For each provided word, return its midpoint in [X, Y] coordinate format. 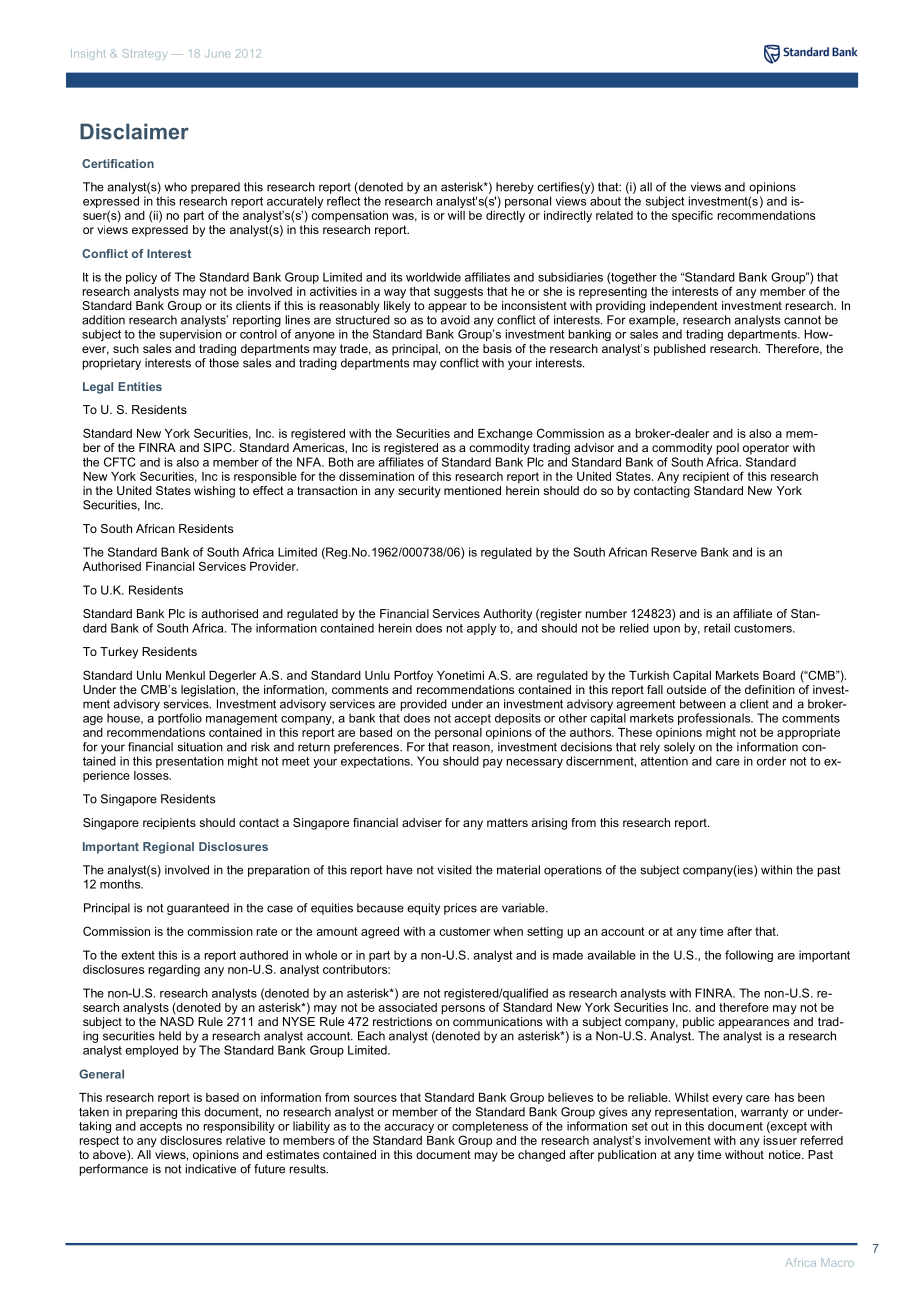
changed [541, 1156]
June [217, 54]
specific [692, 216]
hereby [515, 188]
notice [786, 1154]
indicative [211, 1169]
